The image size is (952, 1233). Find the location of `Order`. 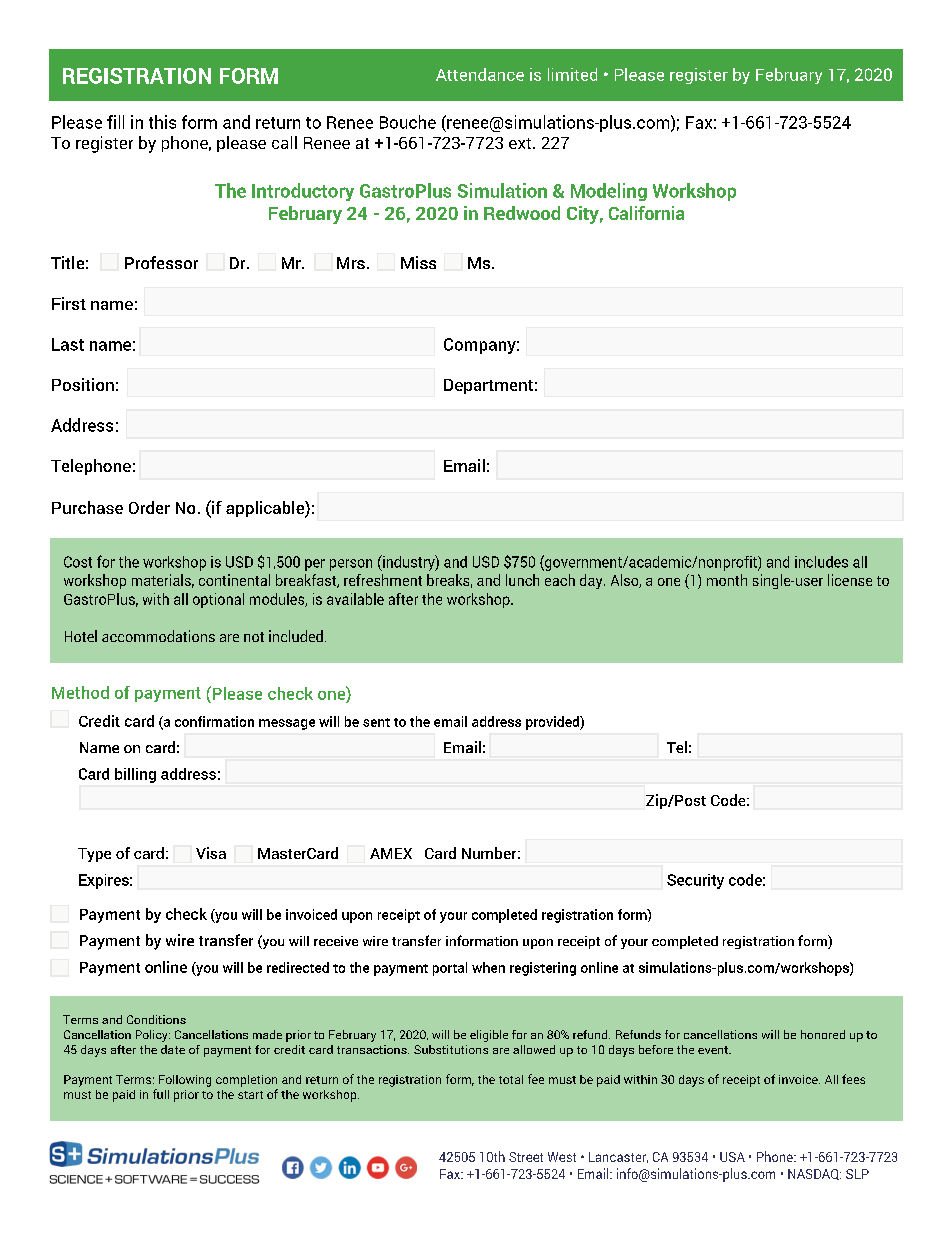

Order is located at coordinates (149, 507).
